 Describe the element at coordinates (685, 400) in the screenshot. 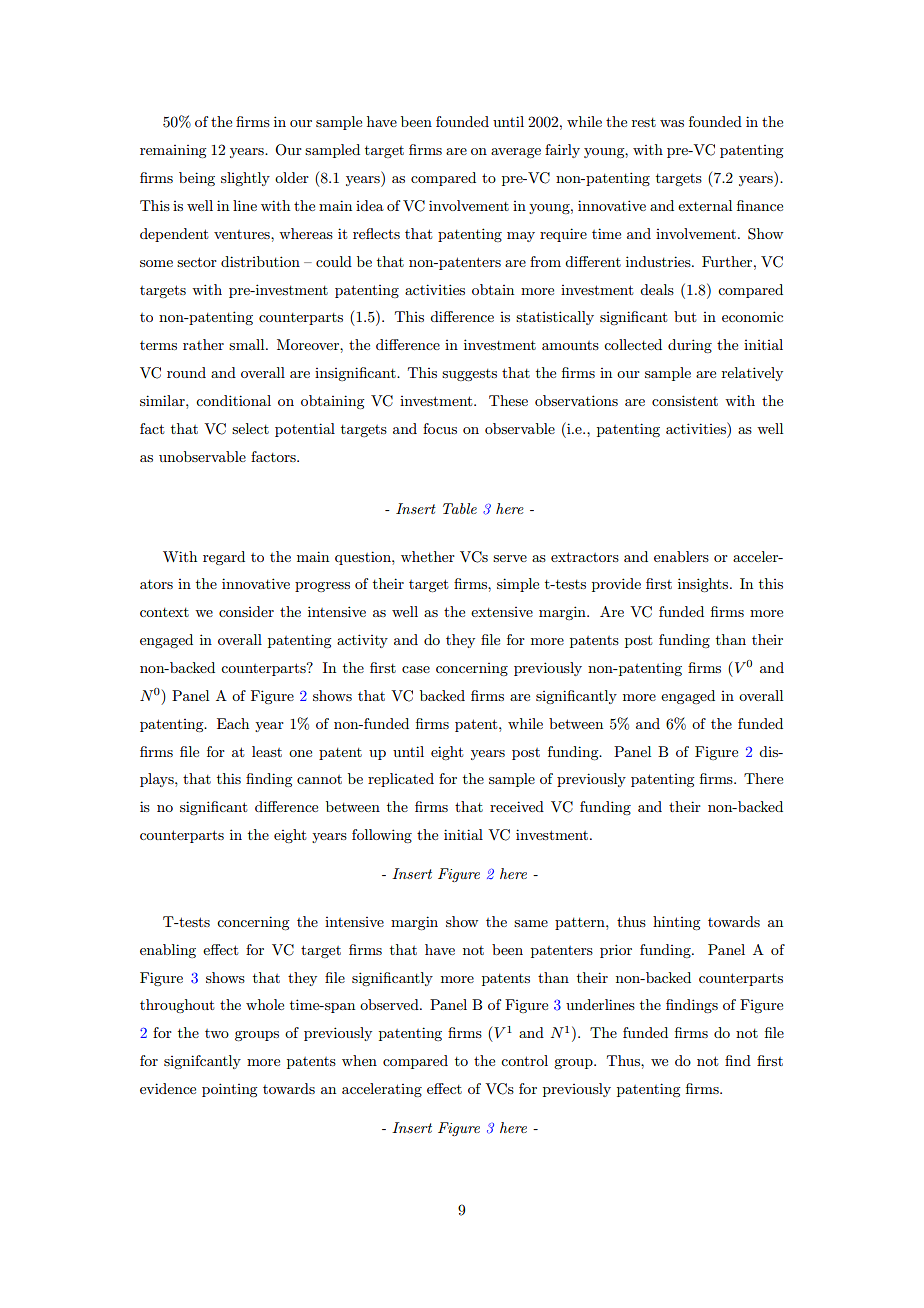

I see `consistent` at that location.
